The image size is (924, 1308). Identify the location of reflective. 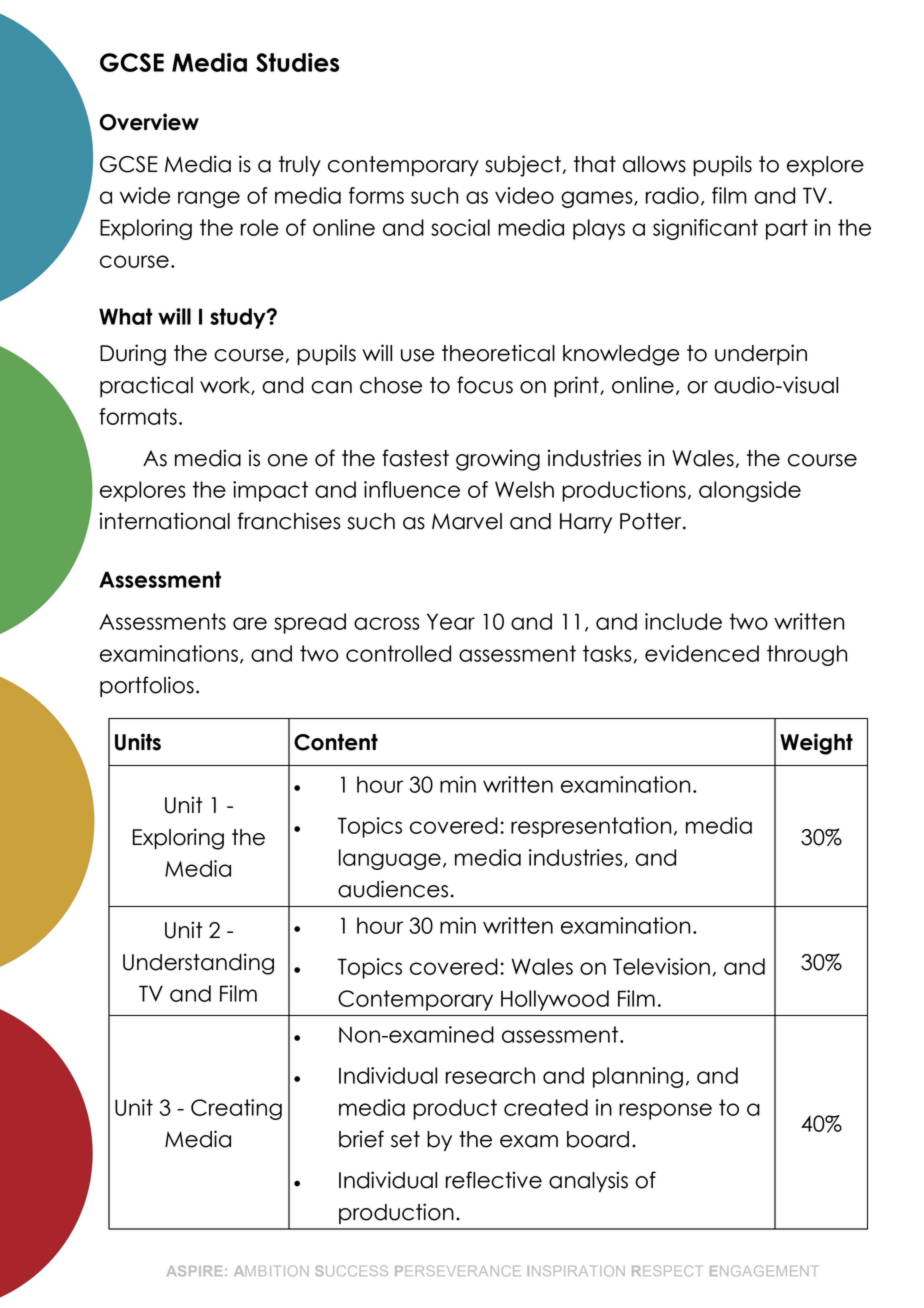
(494, 1180).
